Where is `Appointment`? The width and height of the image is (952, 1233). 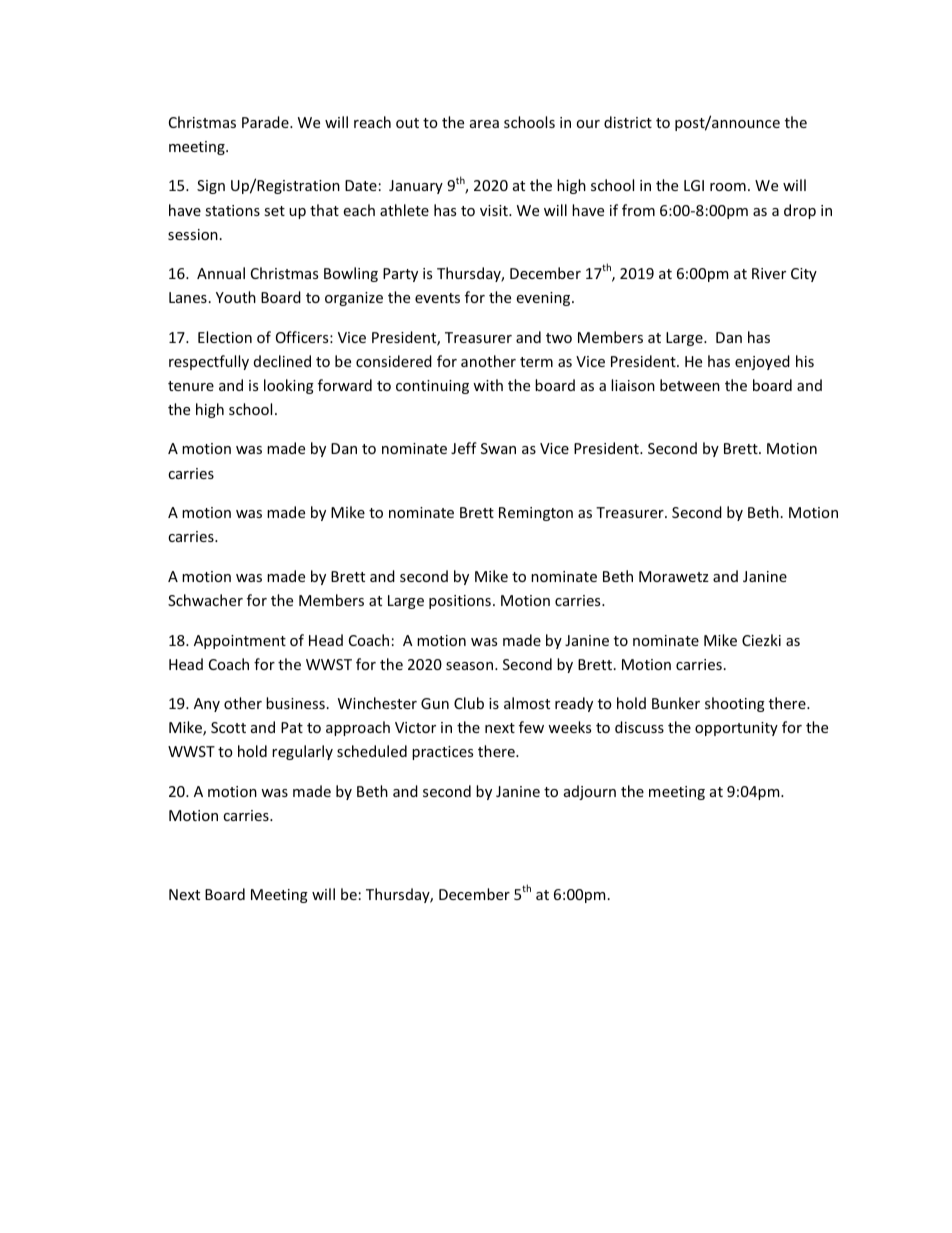
Appointment is located at coordinates (240, 642).
